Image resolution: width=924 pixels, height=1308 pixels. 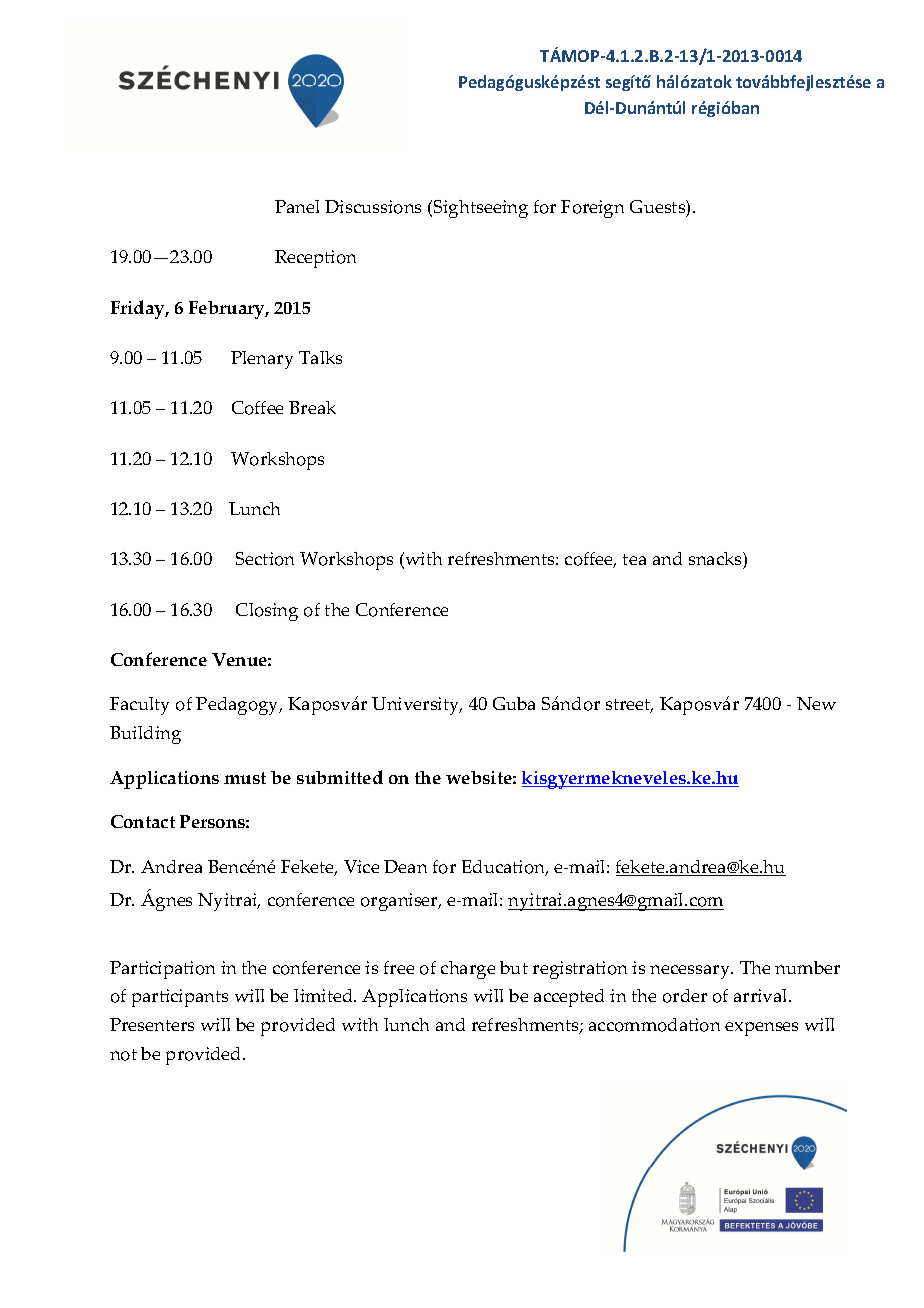 What do you see at coordinates (265, 559) in the screenshot?
I see `Section` at bounding box center [265, 559].
